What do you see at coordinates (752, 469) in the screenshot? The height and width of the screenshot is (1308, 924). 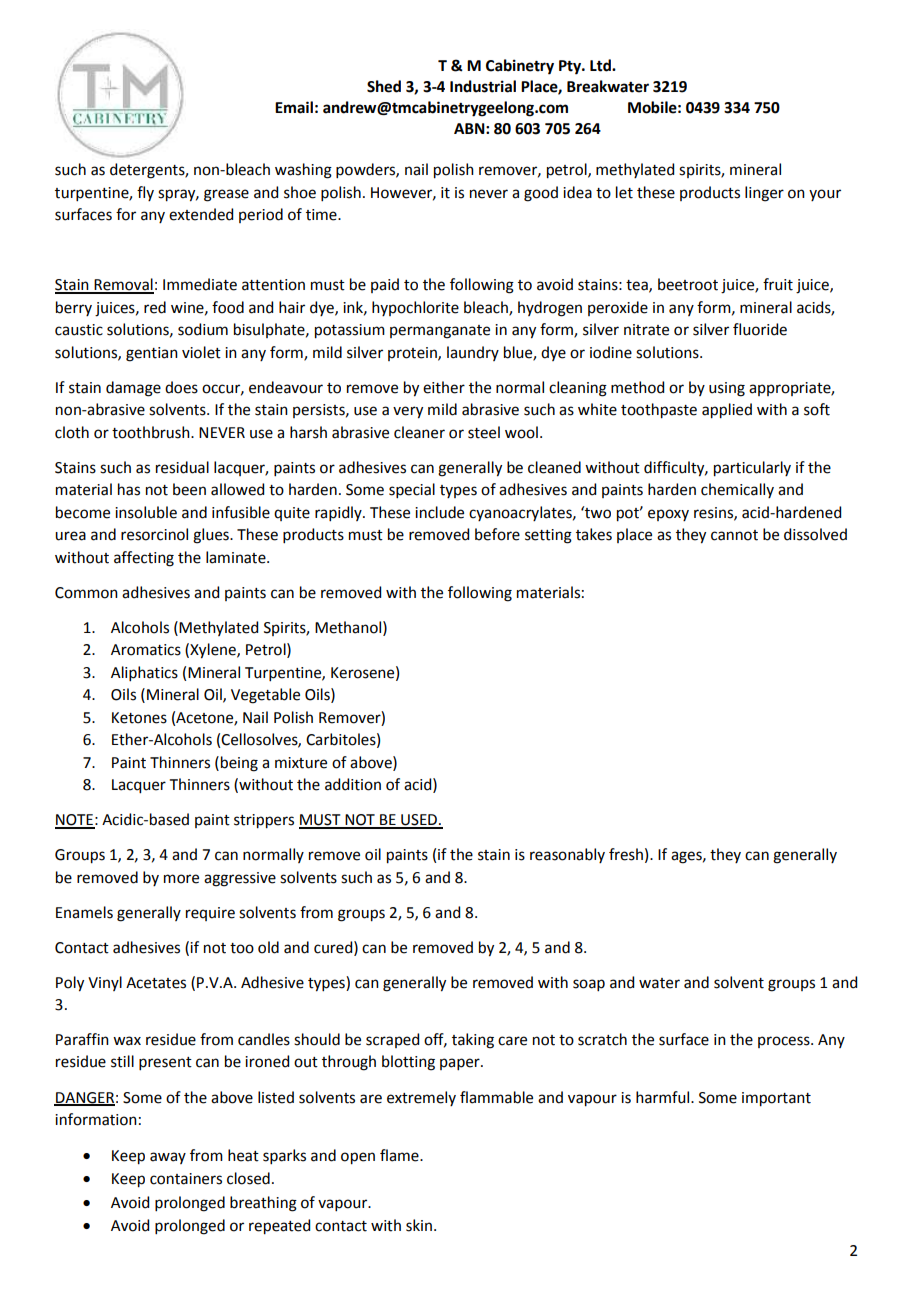 I see `particularly` at bounding box center [752, 469].
